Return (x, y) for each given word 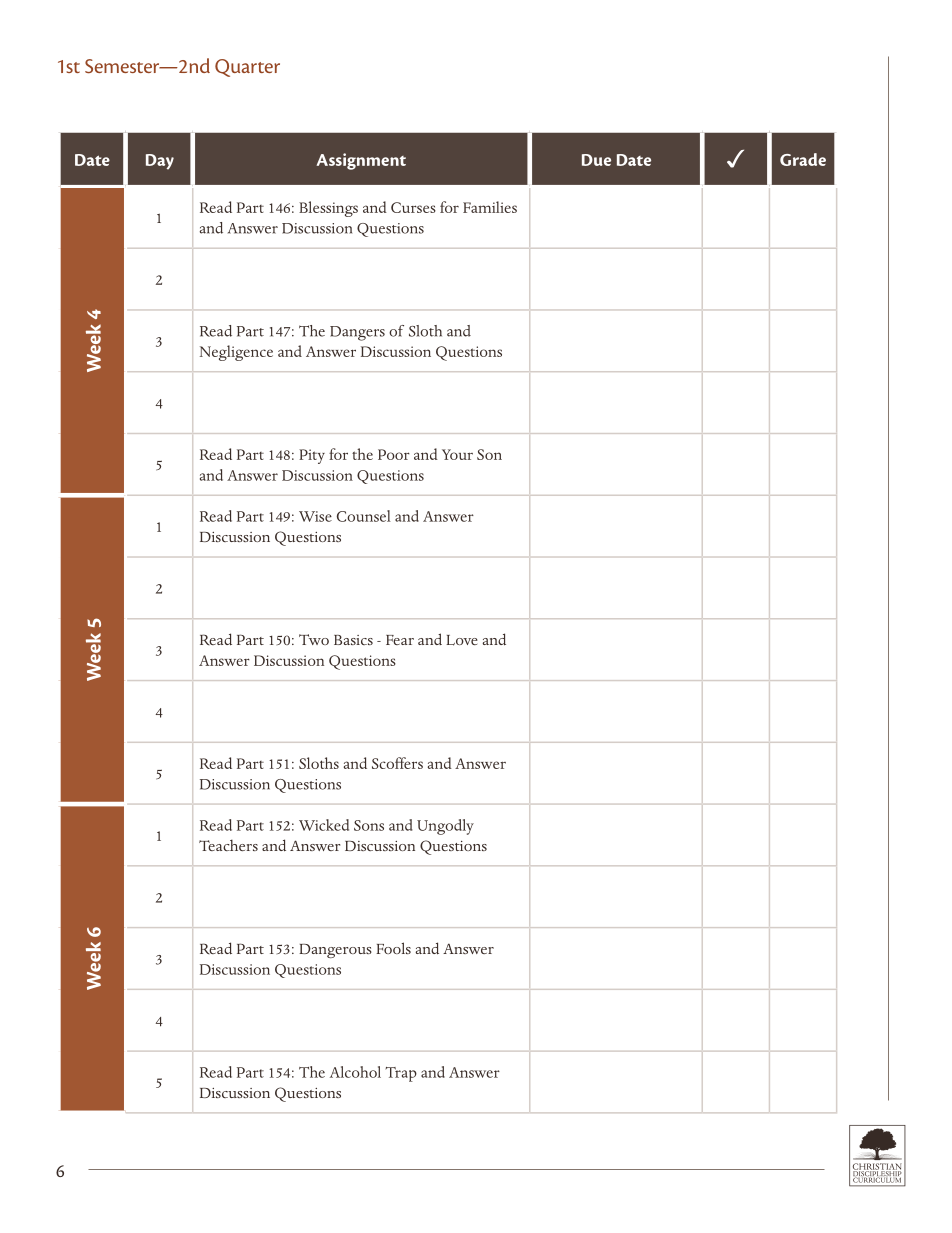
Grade (803, 159)
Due (596, 160)
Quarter (247, 68)
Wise (315, 516)
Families (490, 207)
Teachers (228, 845)
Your (457, 454)
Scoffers (397, 763)
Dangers (357, 333)
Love (462, 640)
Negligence (236, 353)
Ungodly (445, 827)
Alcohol (355, 1072)
